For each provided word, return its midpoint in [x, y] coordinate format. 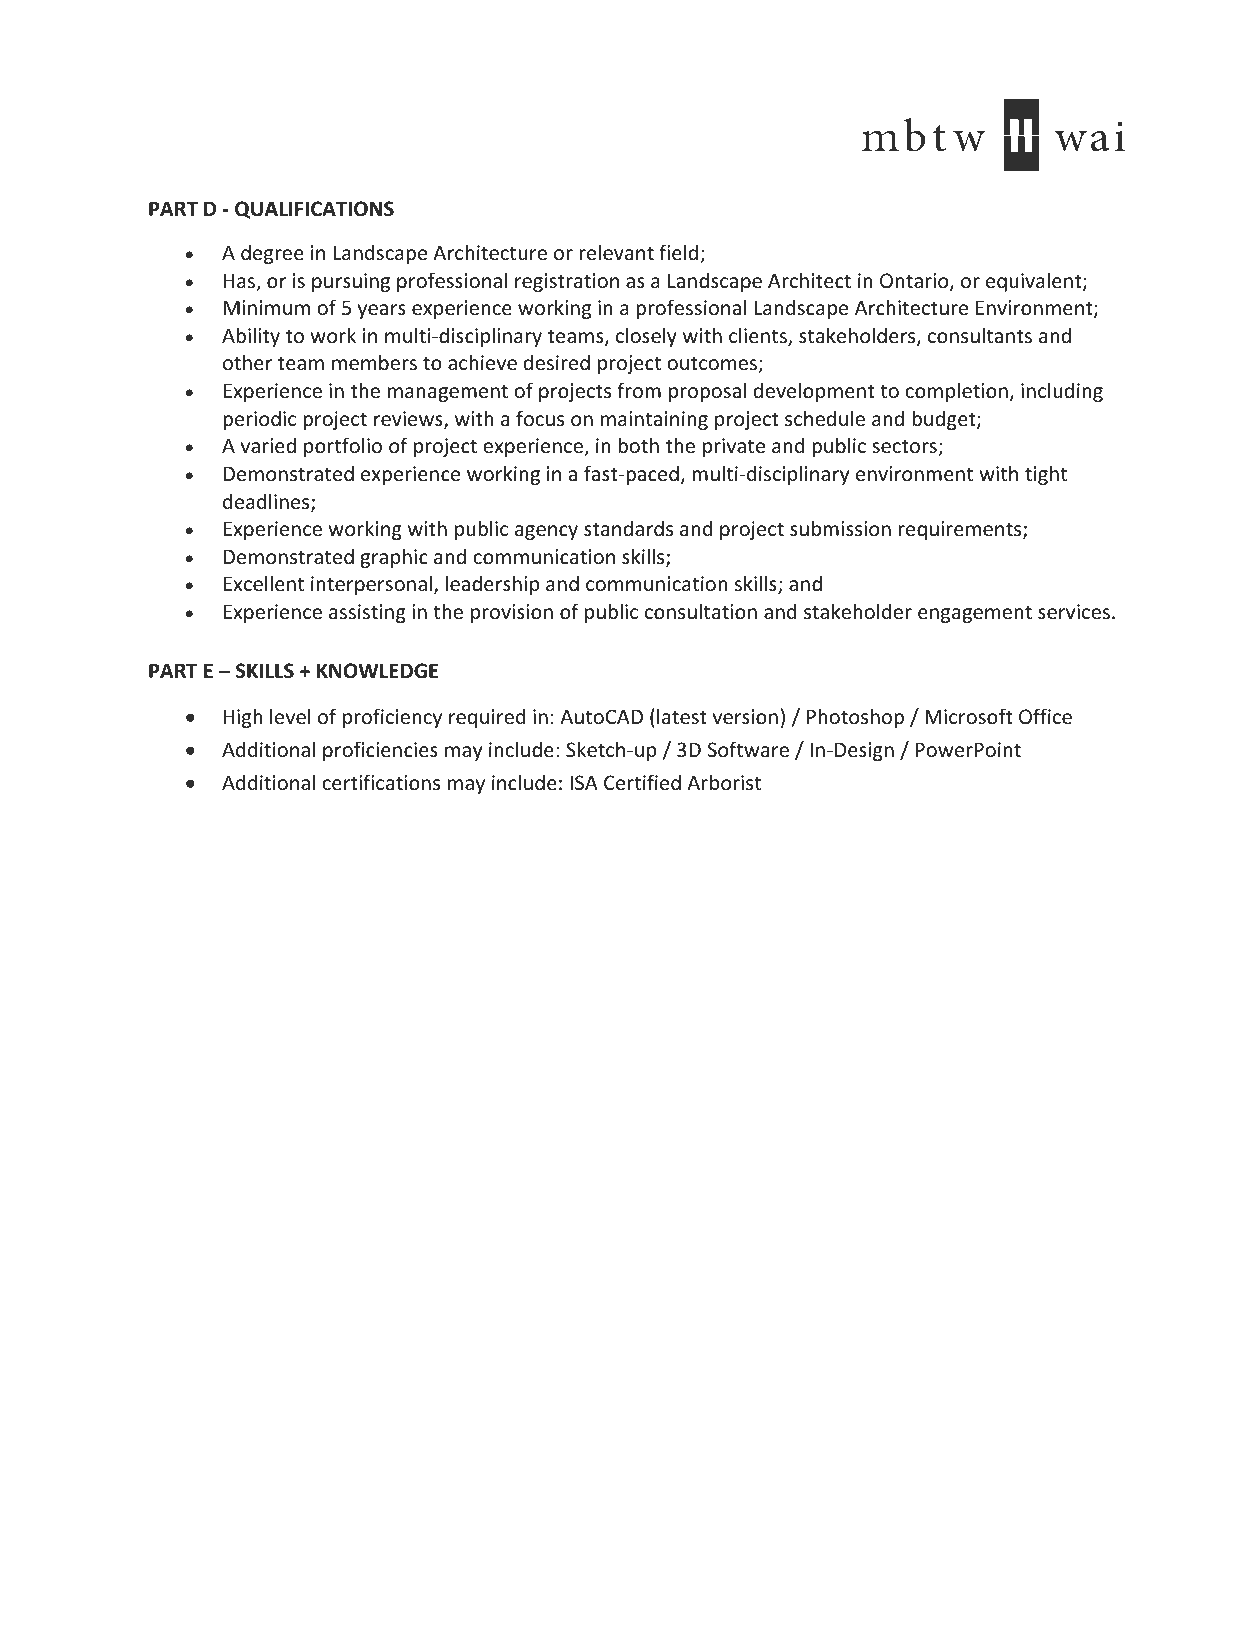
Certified [642, 782]
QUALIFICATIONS [314, 210]
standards [628, 528]
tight [1046, 475]
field [680, 253]
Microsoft [969, 716]
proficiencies [380, 751]
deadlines [267, 502]
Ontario [915, 282]
